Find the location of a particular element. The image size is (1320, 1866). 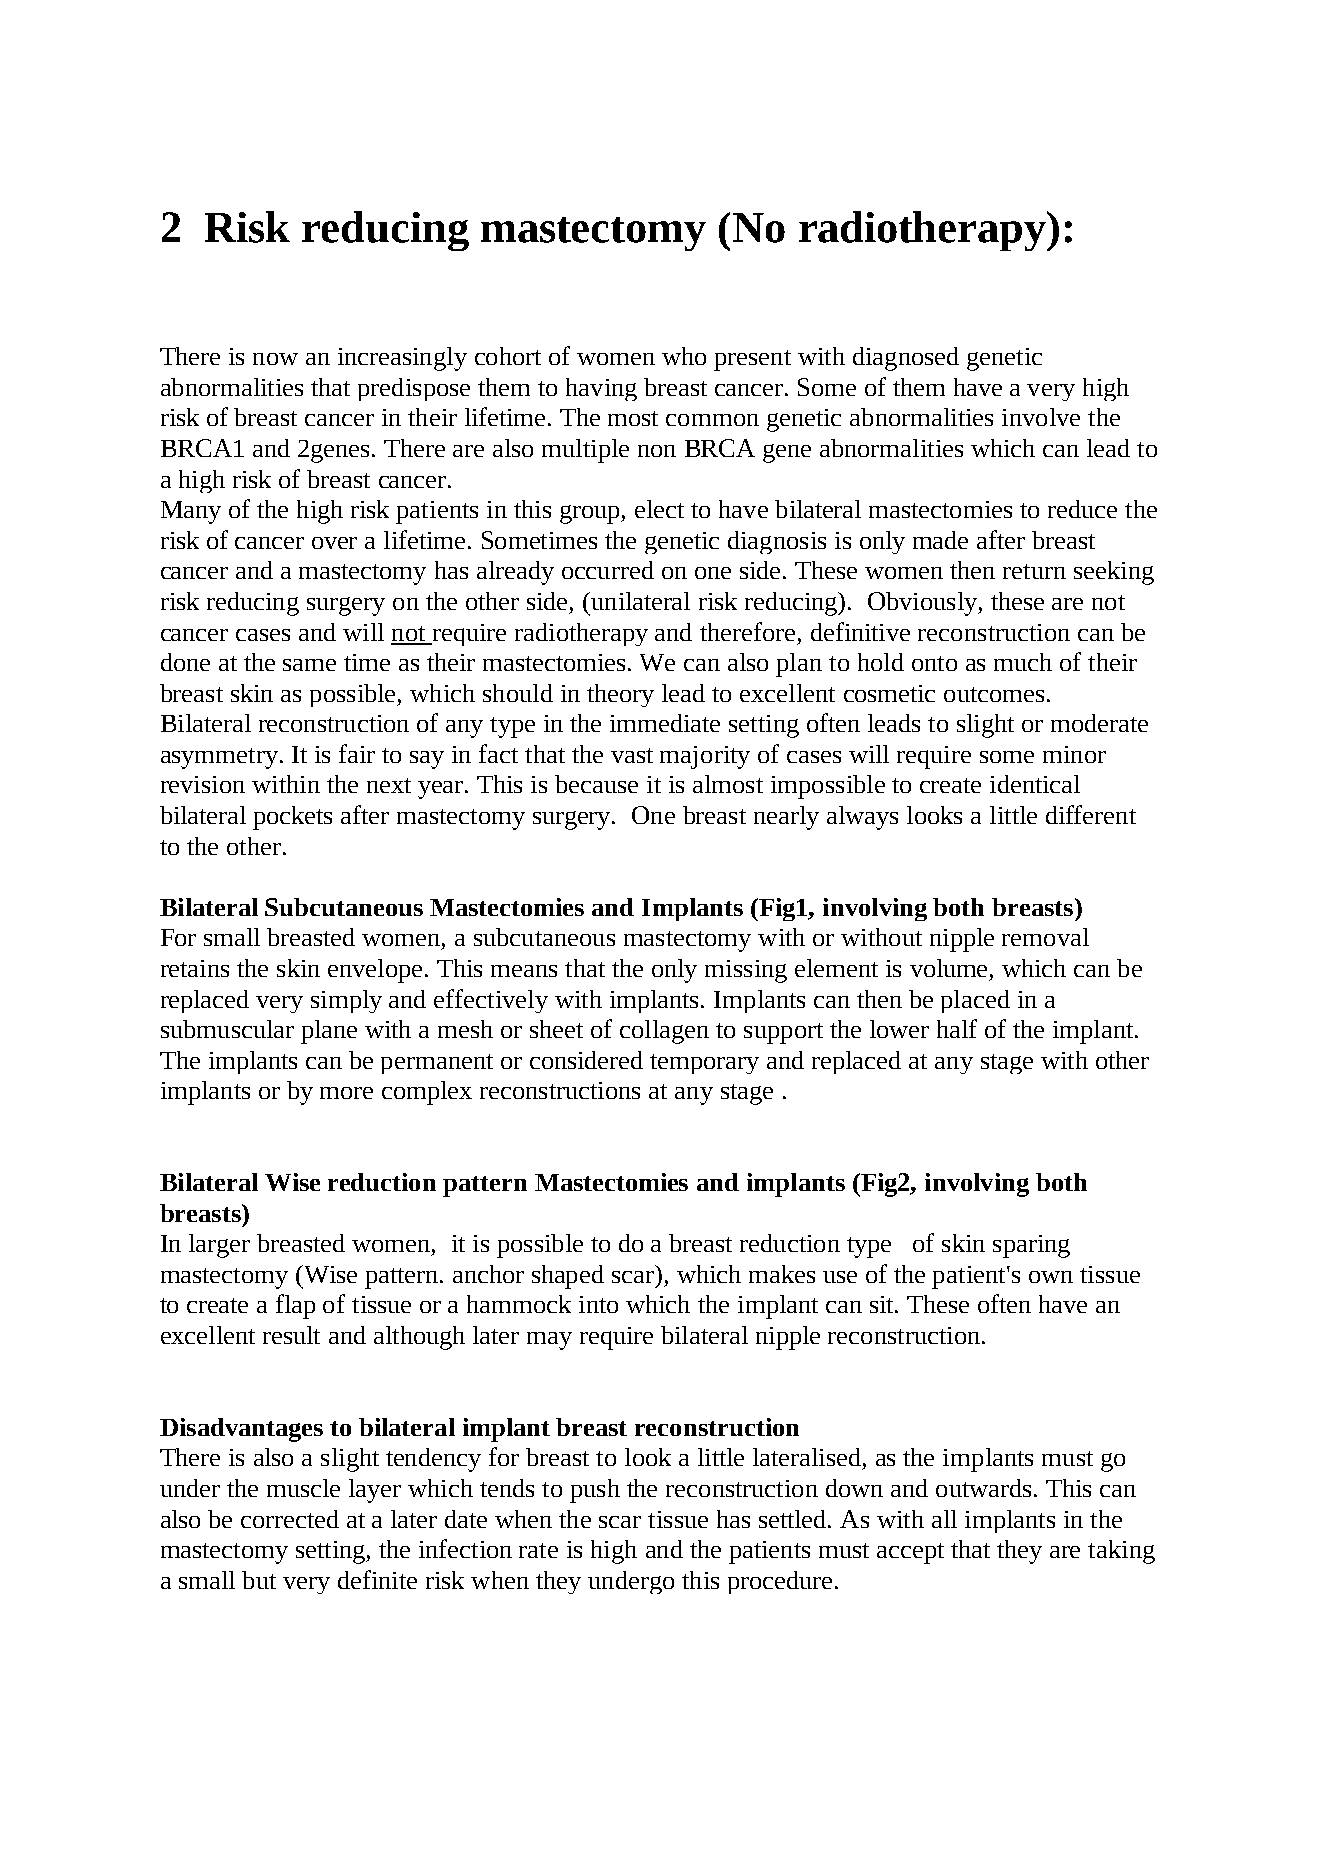

identical is located at coordinates (1035, 784).
